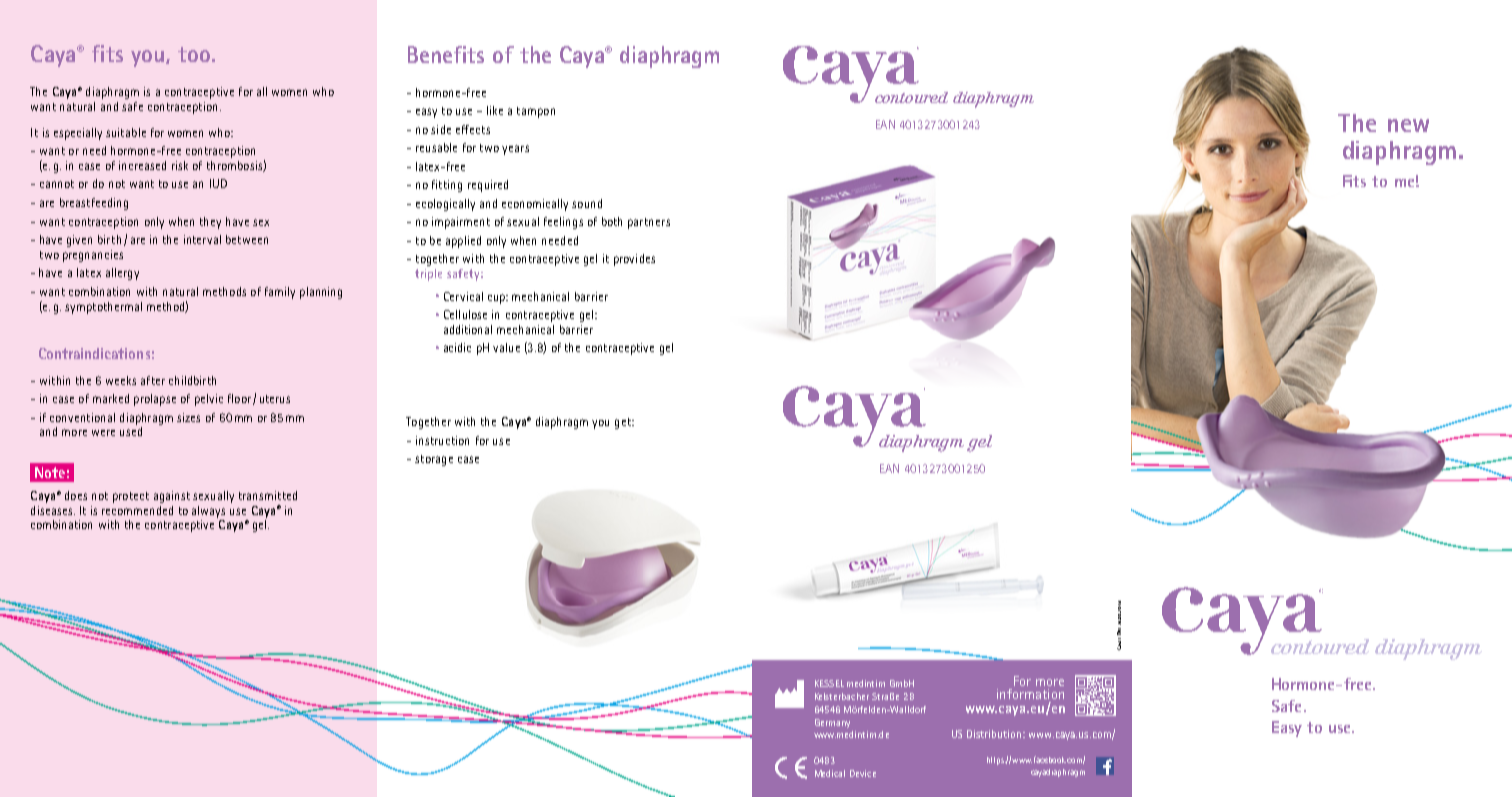  I want to click on new, so click(1408, 125).
